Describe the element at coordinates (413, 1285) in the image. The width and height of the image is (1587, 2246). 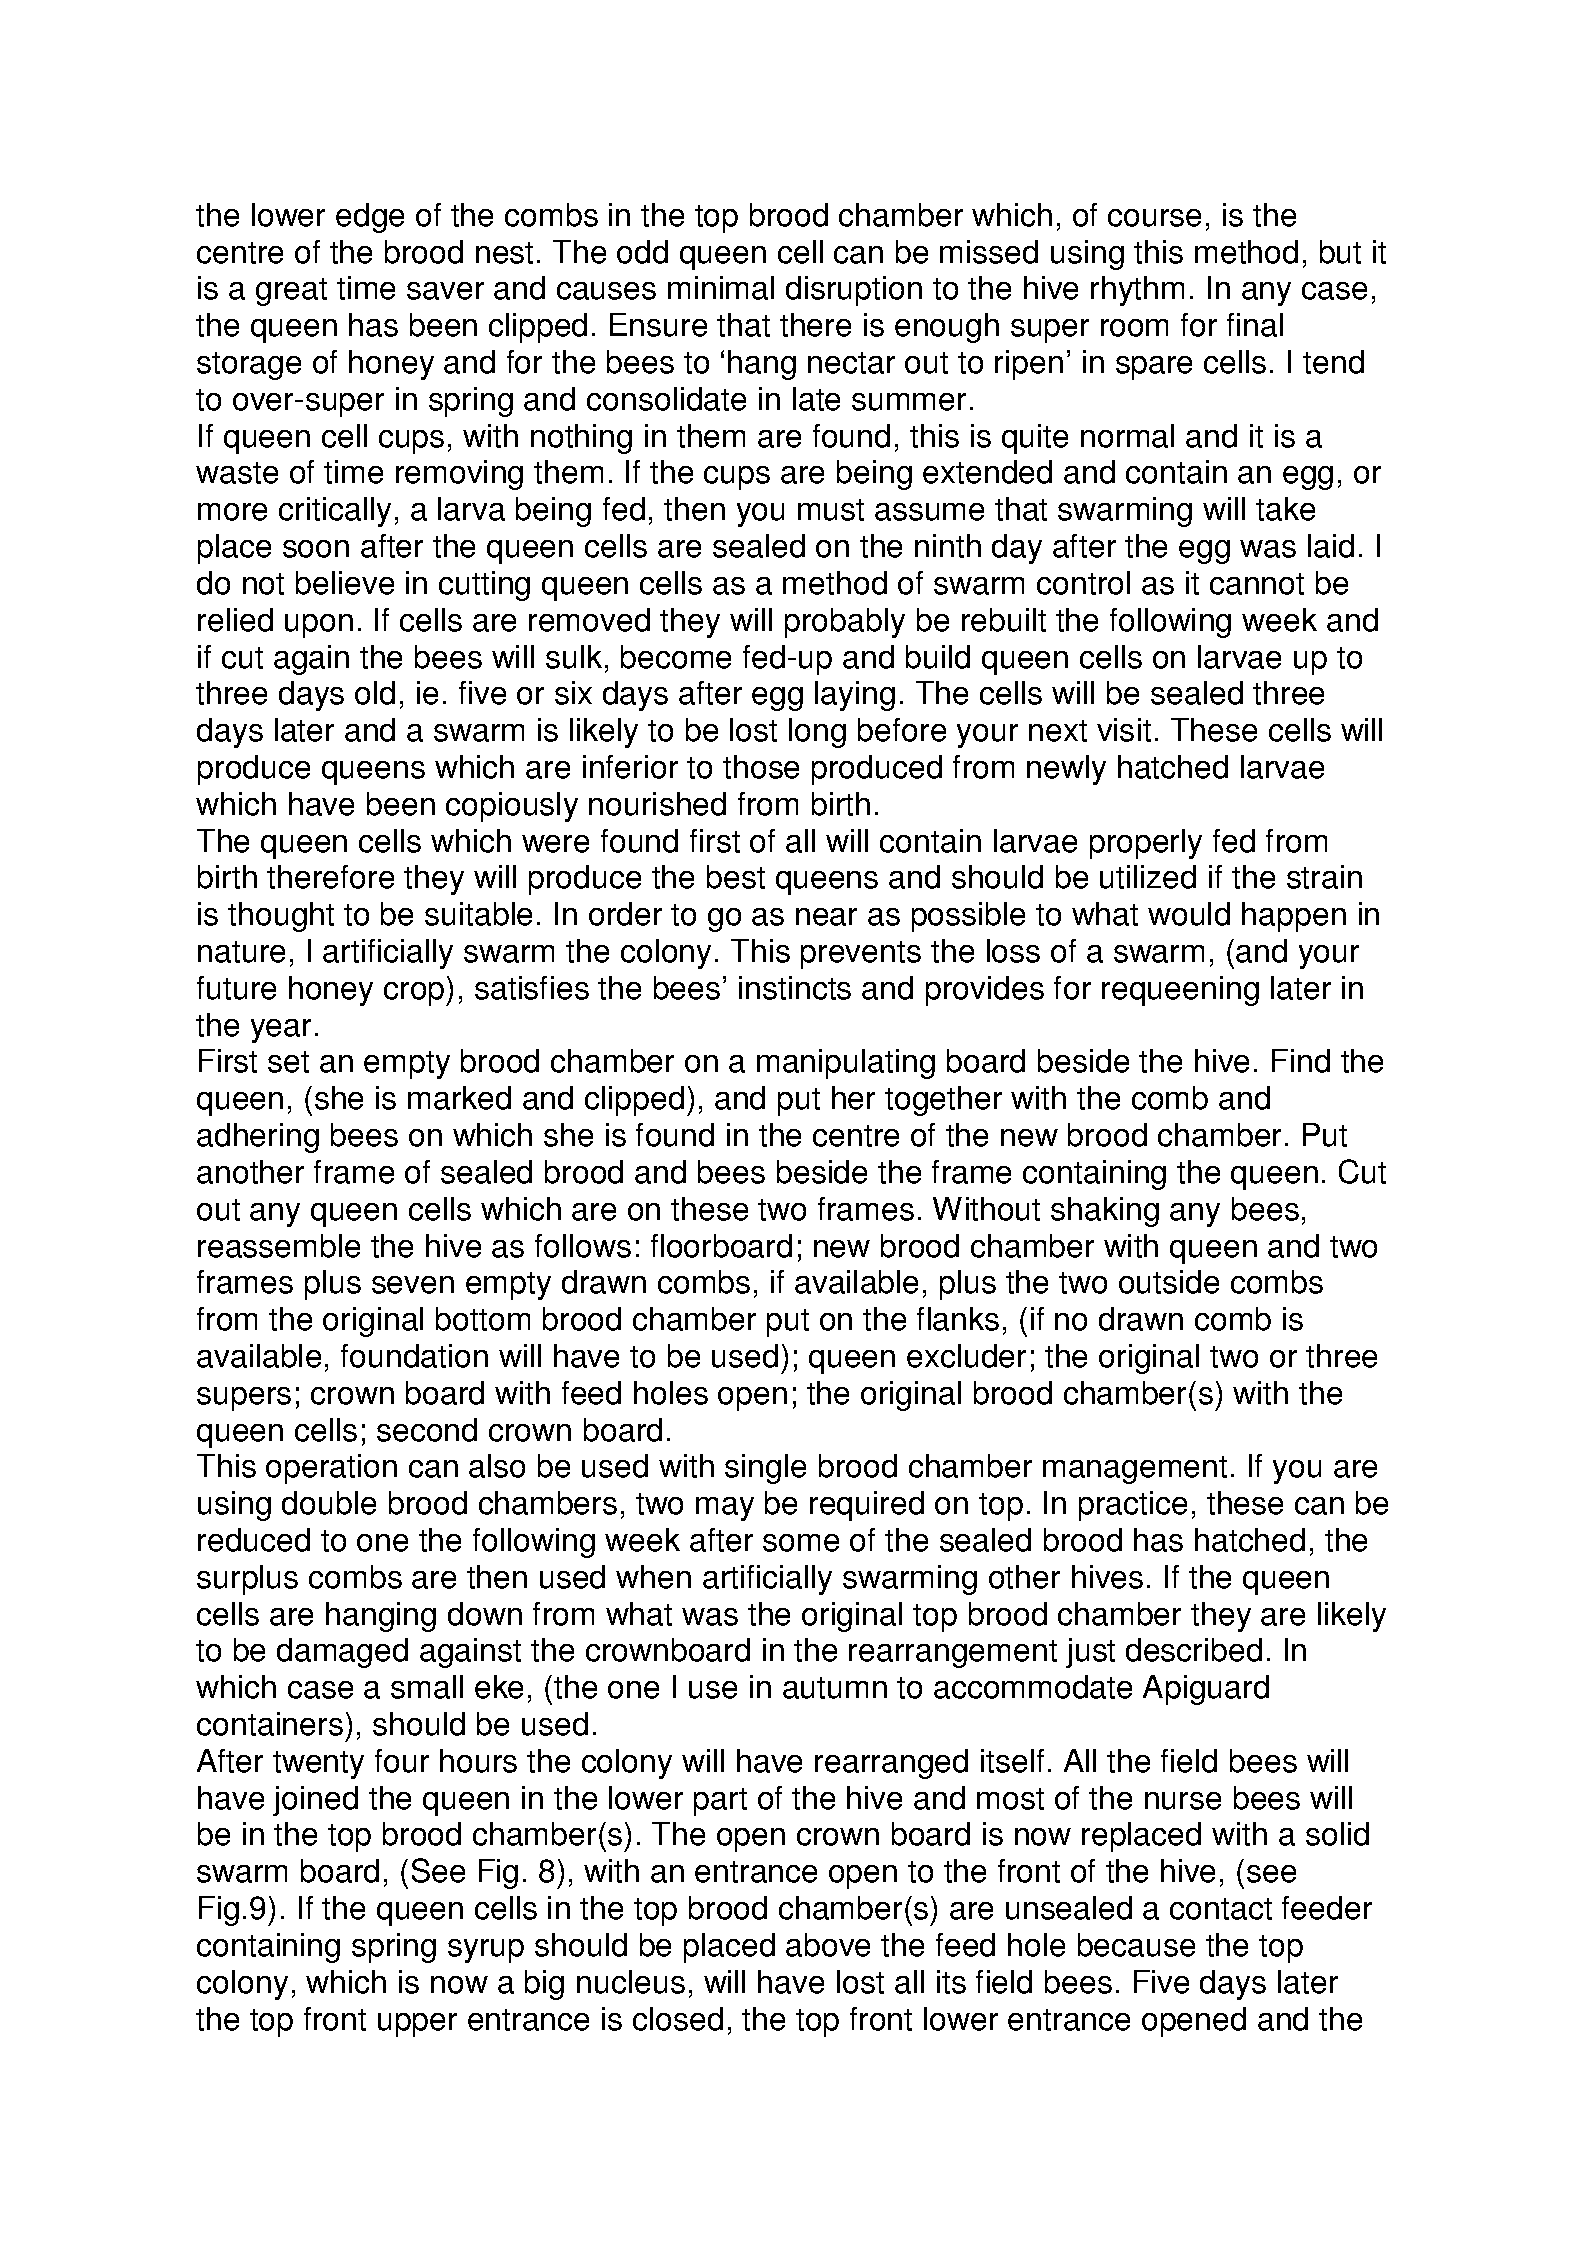
I see `seven` at that location.
